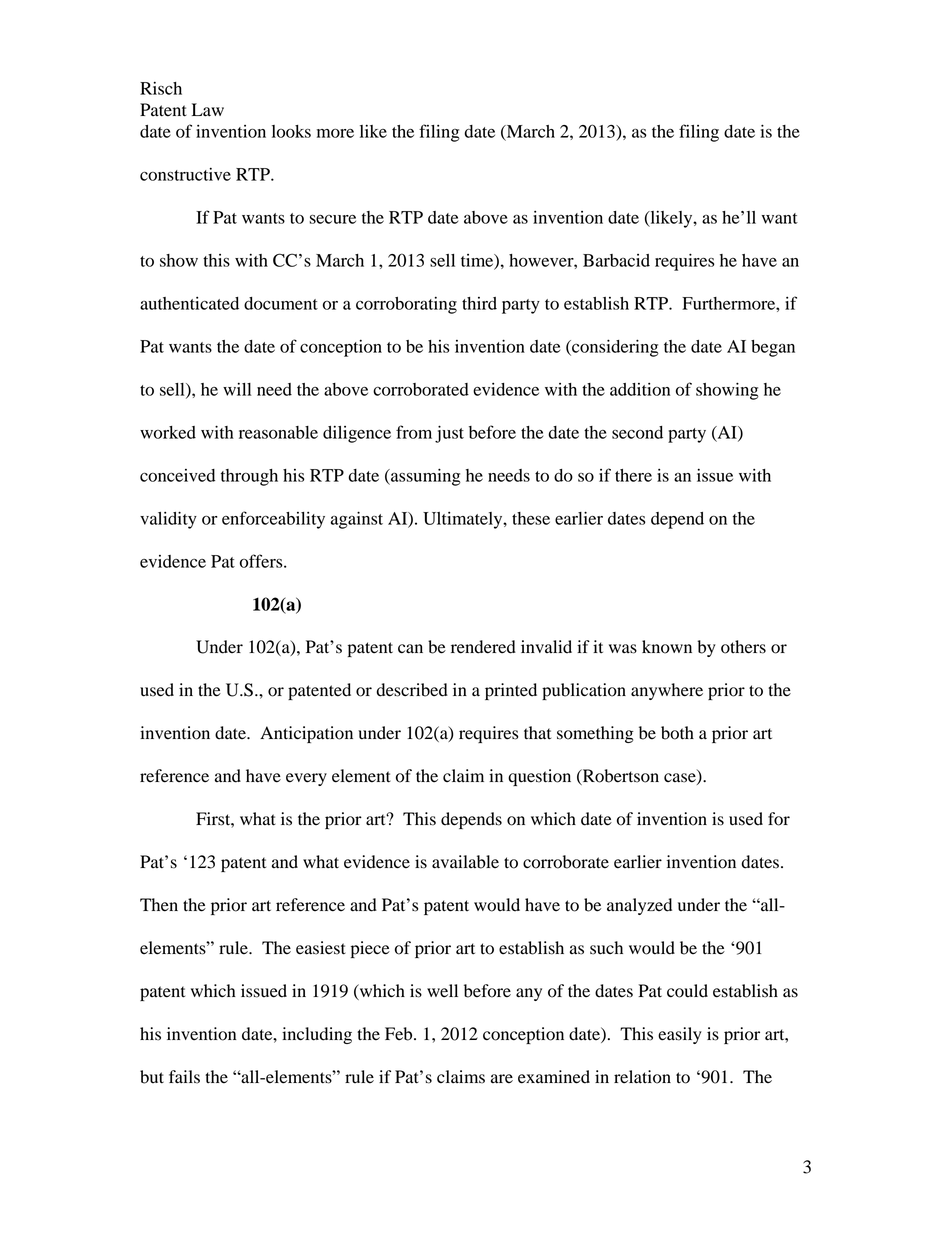  What do you see at coordinates (479, 303) in the page?
I see `third` at bounding box center [479, 303].
